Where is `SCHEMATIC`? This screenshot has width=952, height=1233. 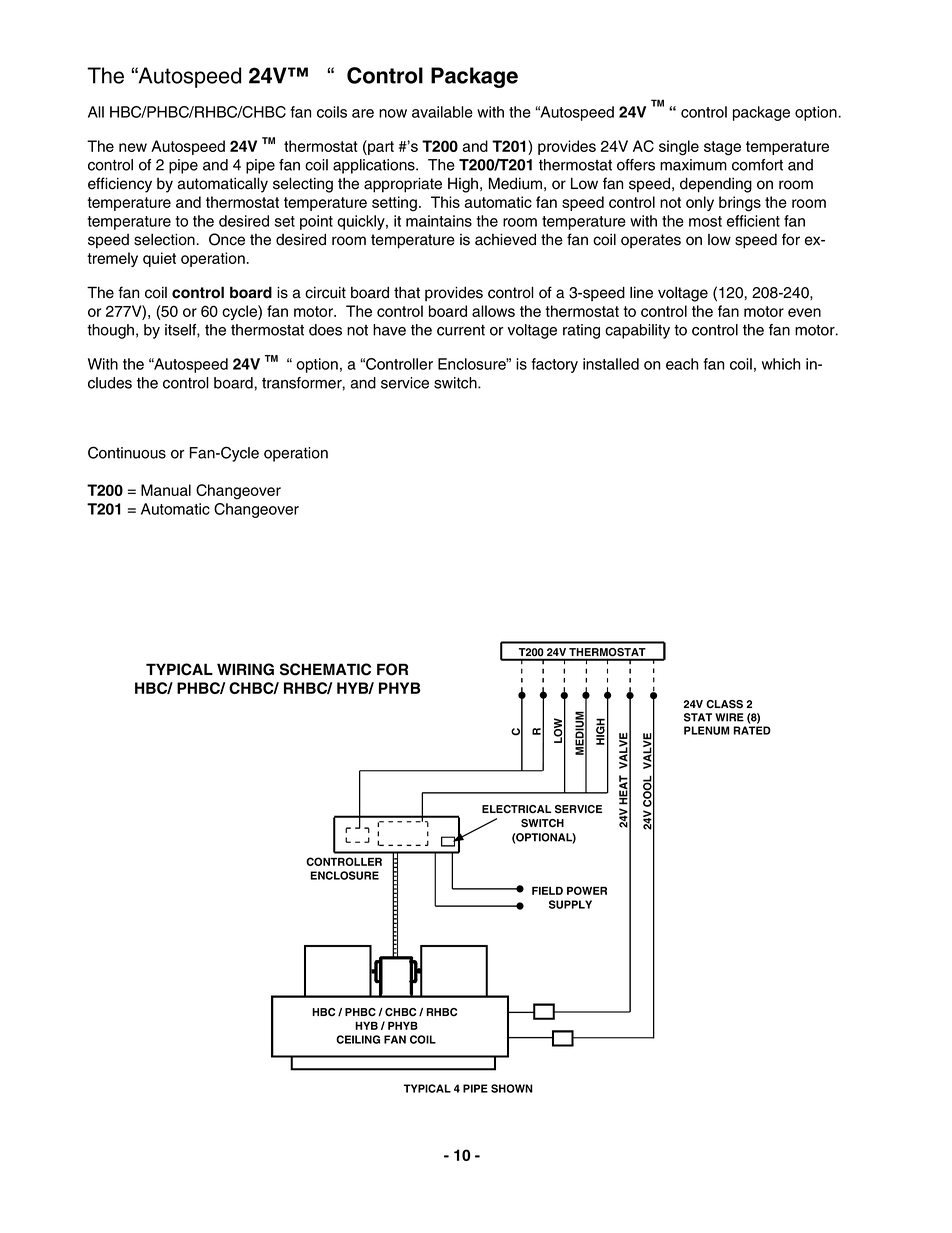
SCHEMATIC is located at coordinates (325, 669).
